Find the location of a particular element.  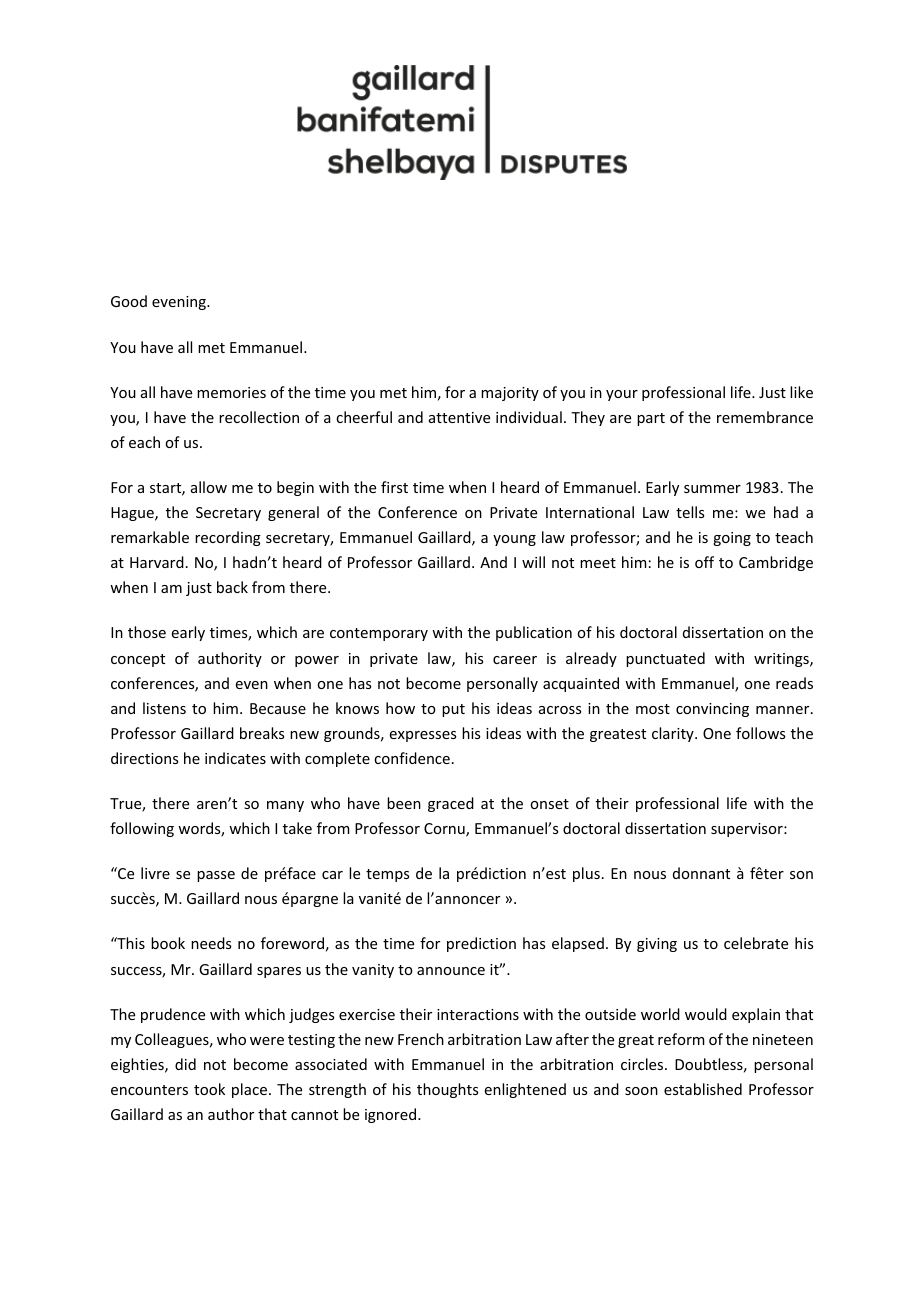

back is located at coordinates (232, 587).
